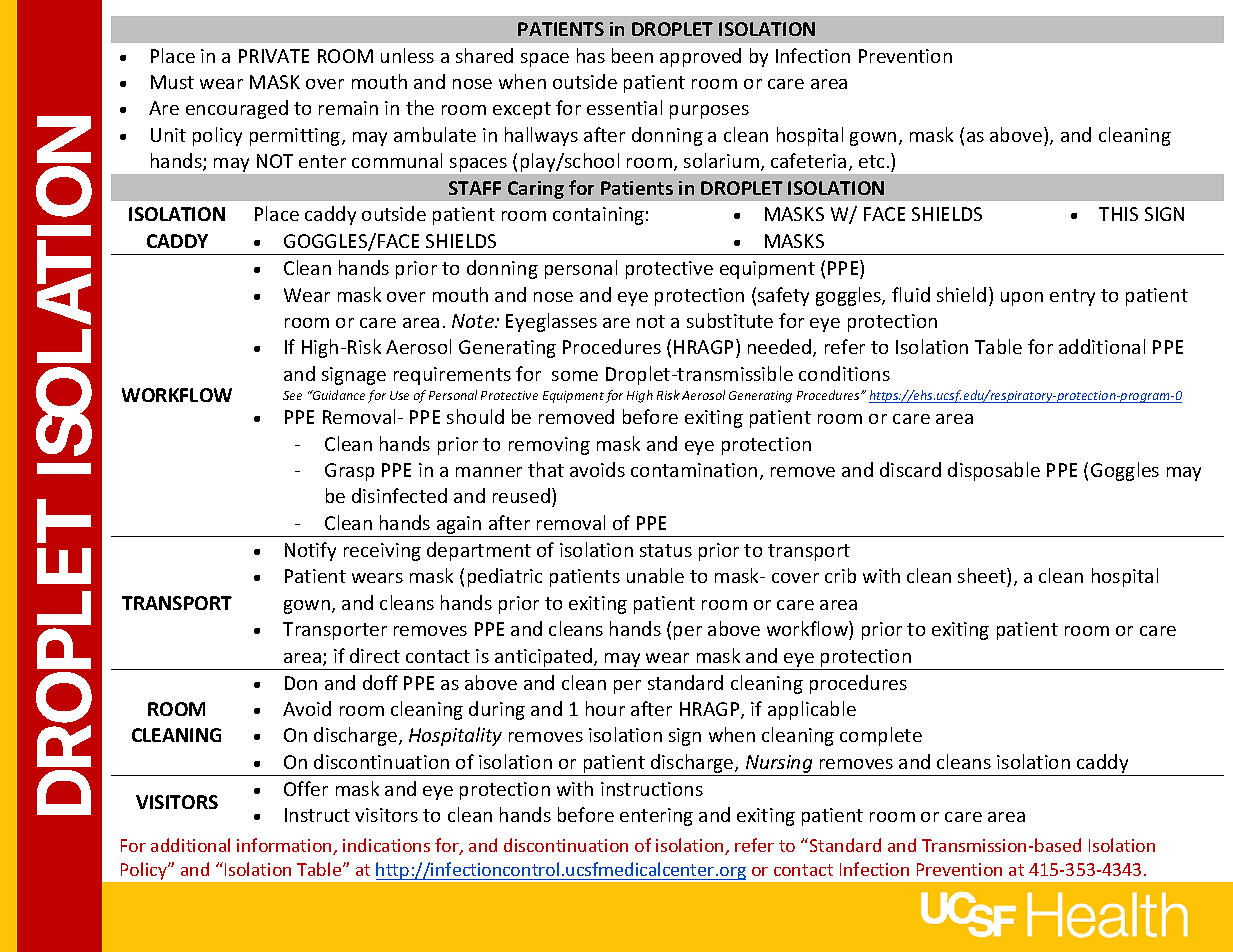  What do you see at coordinates (779, 765) in the screenshot?
I see `Nursing` at bounding box center [779, 765].
